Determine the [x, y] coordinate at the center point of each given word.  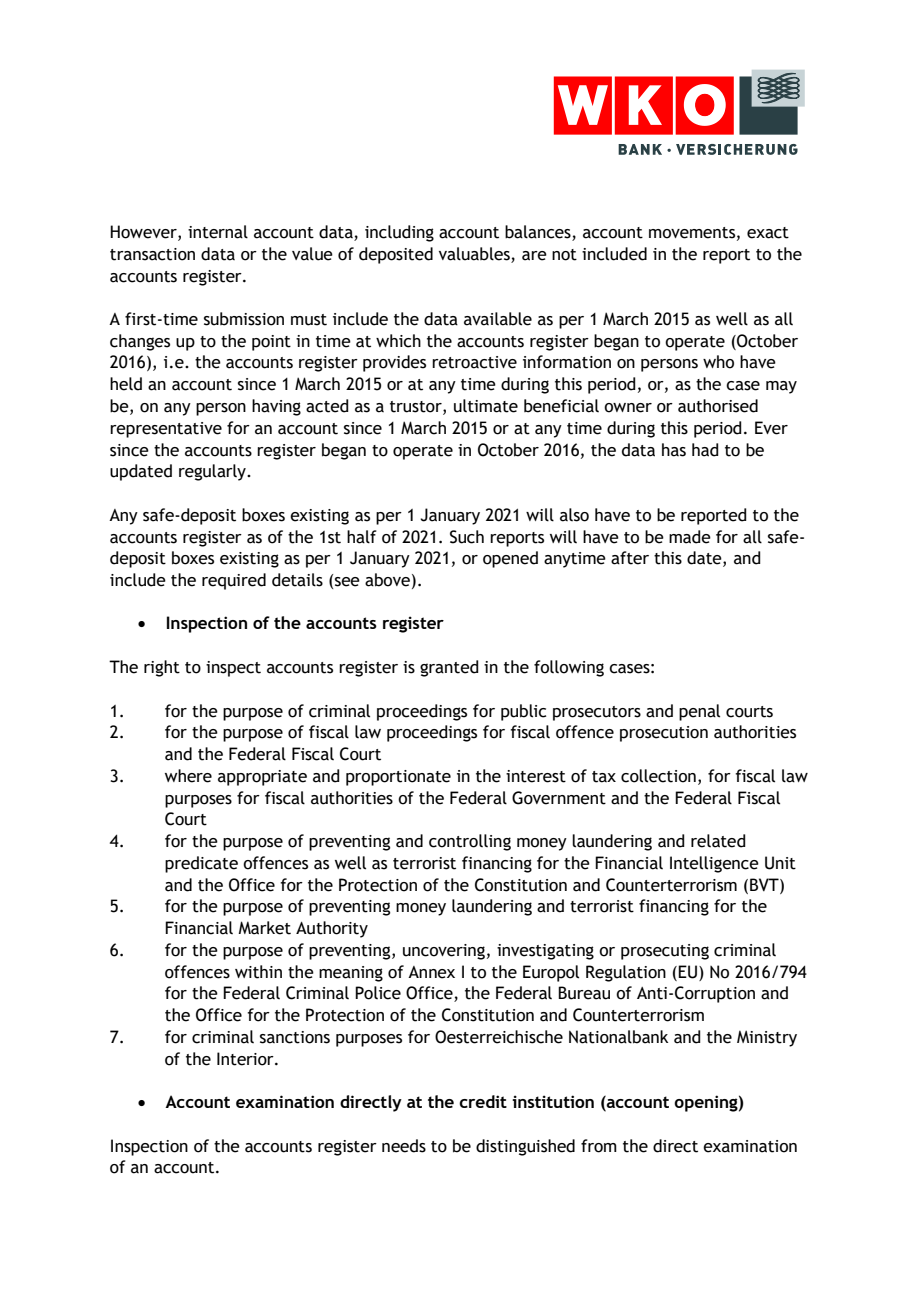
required [234, 581]
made [690, 537]
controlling [470, 842]
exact [768, 233]
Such [467, 537]
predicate [201, 864]
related [718, 841]
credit [483, 1101]
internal [218, 232]
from [599, 1146]
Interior [246, 1059]
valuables [474, 254]
